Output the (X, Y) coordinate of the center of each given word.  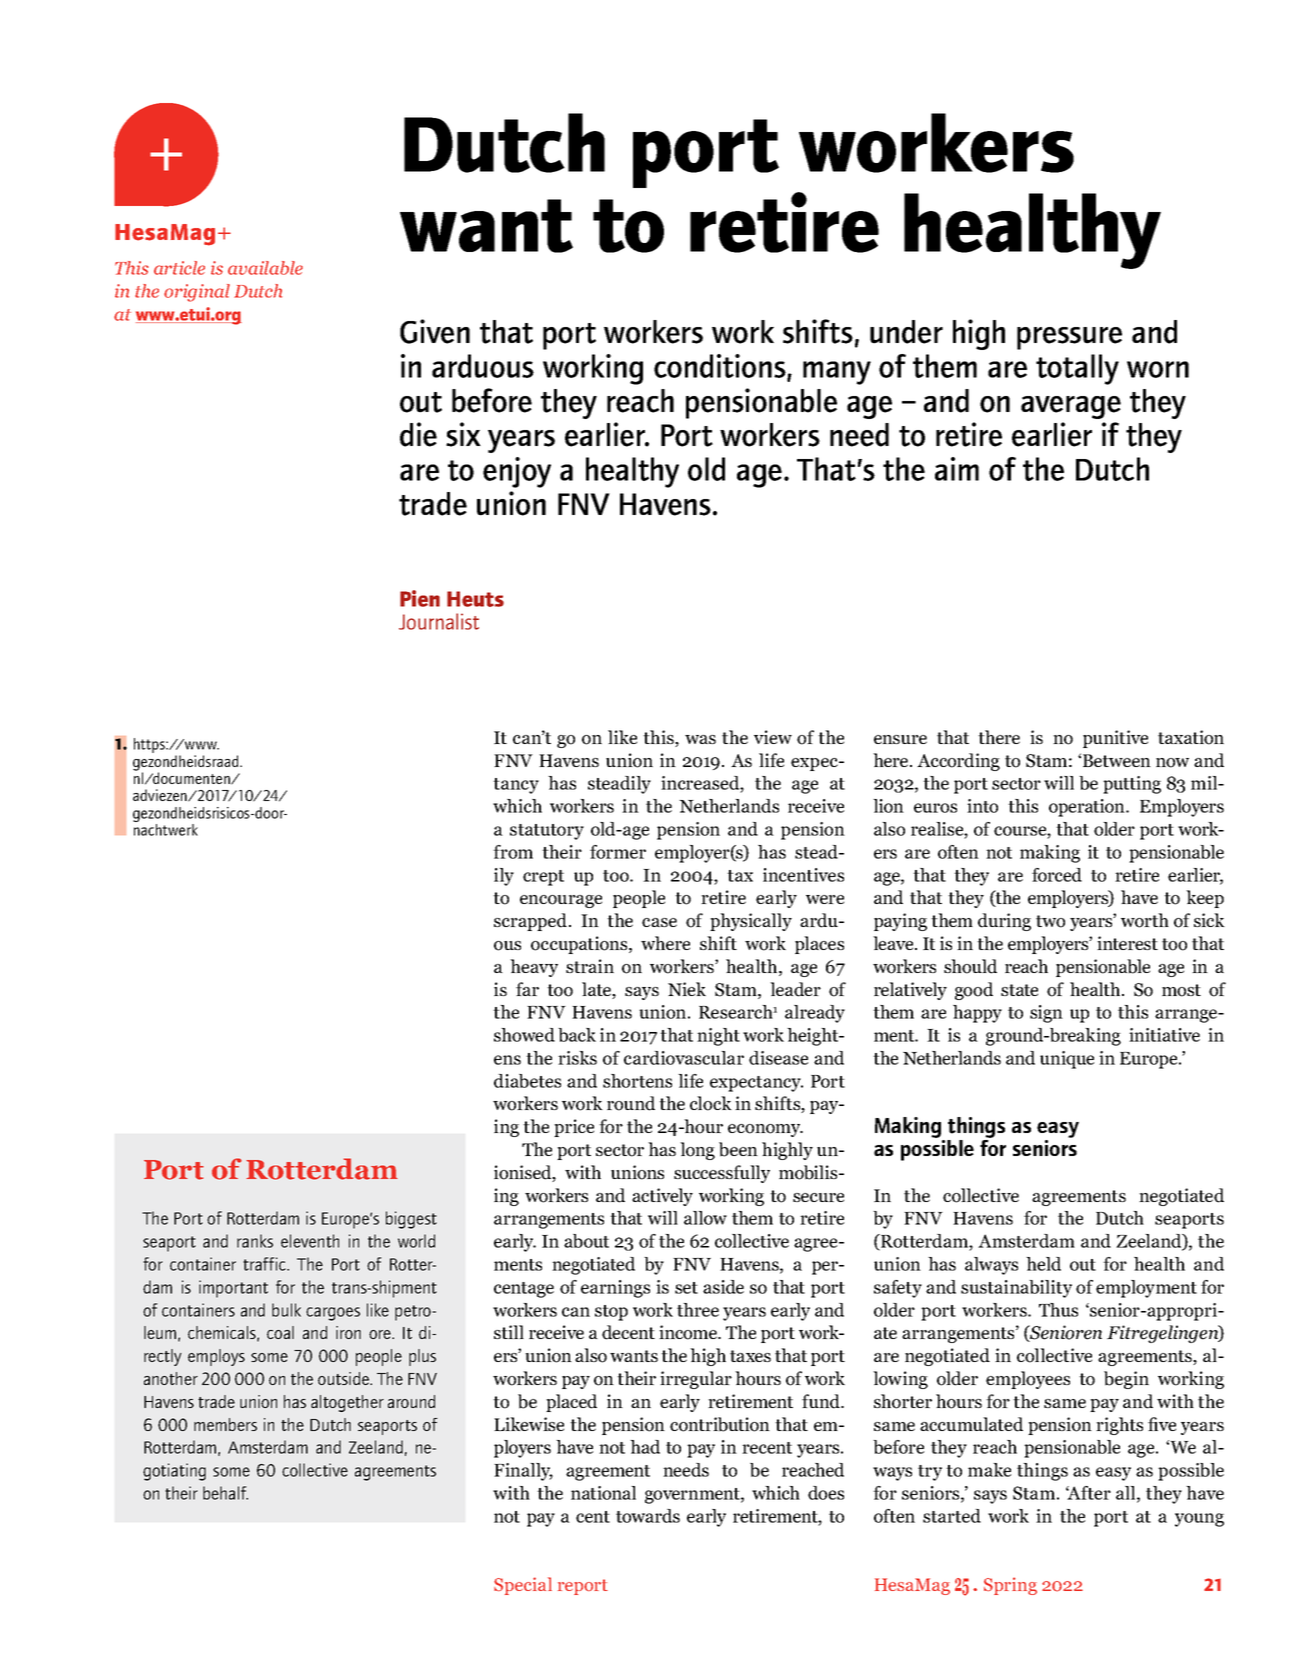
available (265, 268)
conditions (721, 367)
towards (648, 1516)
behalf (225, 1493)
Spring (1010, 1586)
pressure (1069, 338)
